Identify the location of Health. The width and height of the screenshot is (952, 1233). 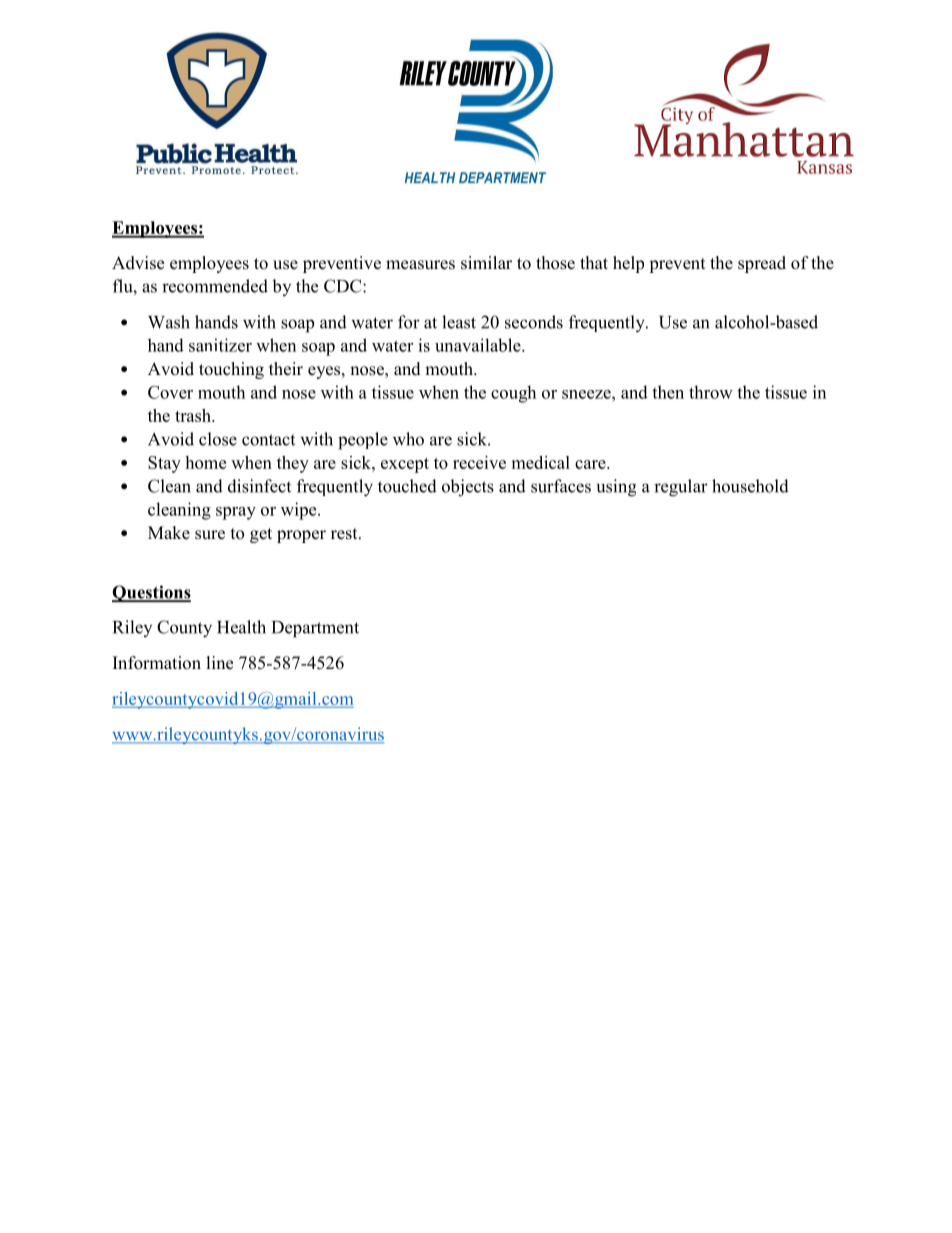
(241, 627).
